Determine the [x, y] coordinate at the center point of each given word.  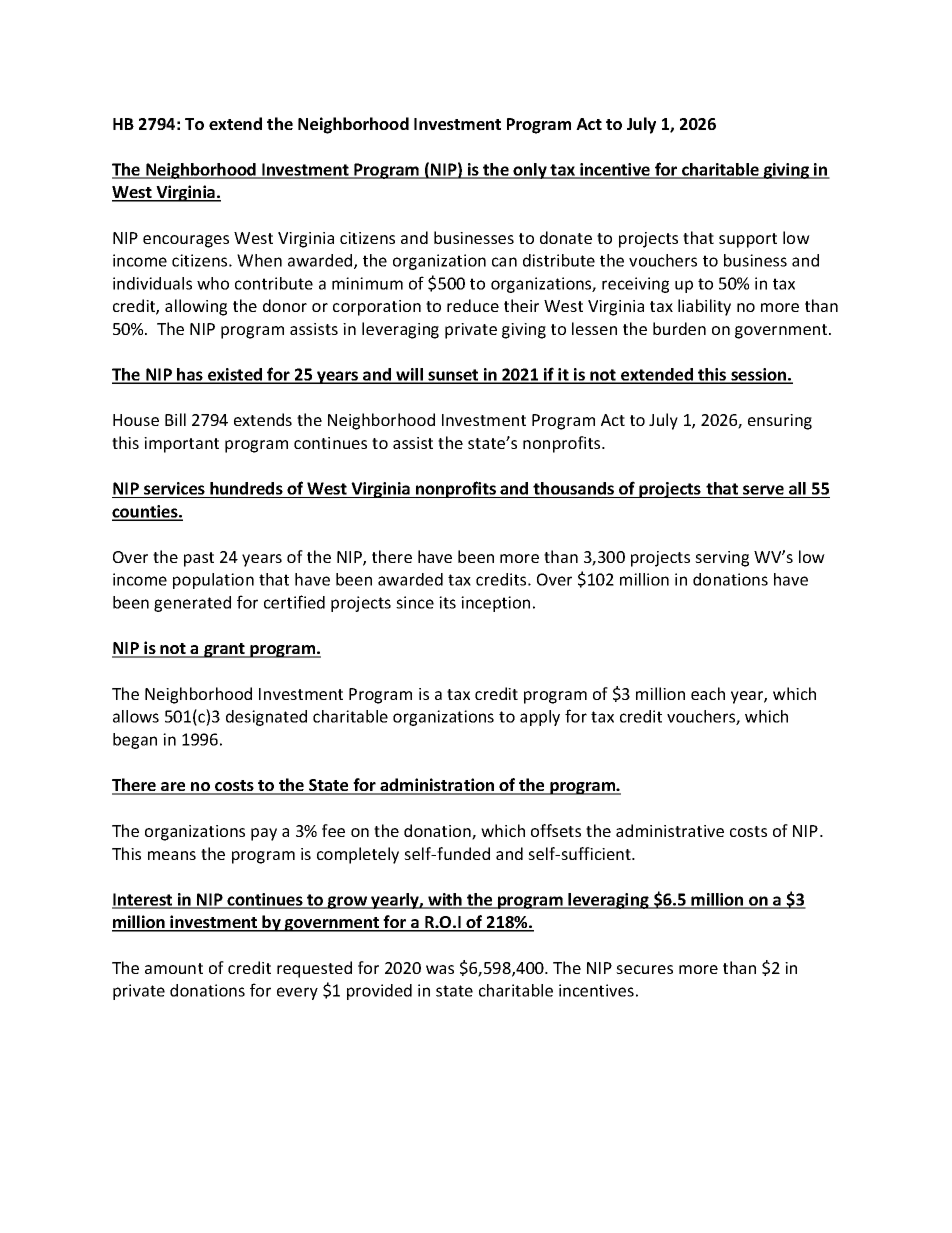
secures [644, 969]
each [708, 693]
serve [763, 490]
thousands [573, 488]
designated [266, 718]
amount [174, 968]
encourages [186, 241]
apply [540, 718]
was [440, 969]
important [181, 445]
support [748, 240]
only [530, 171]
